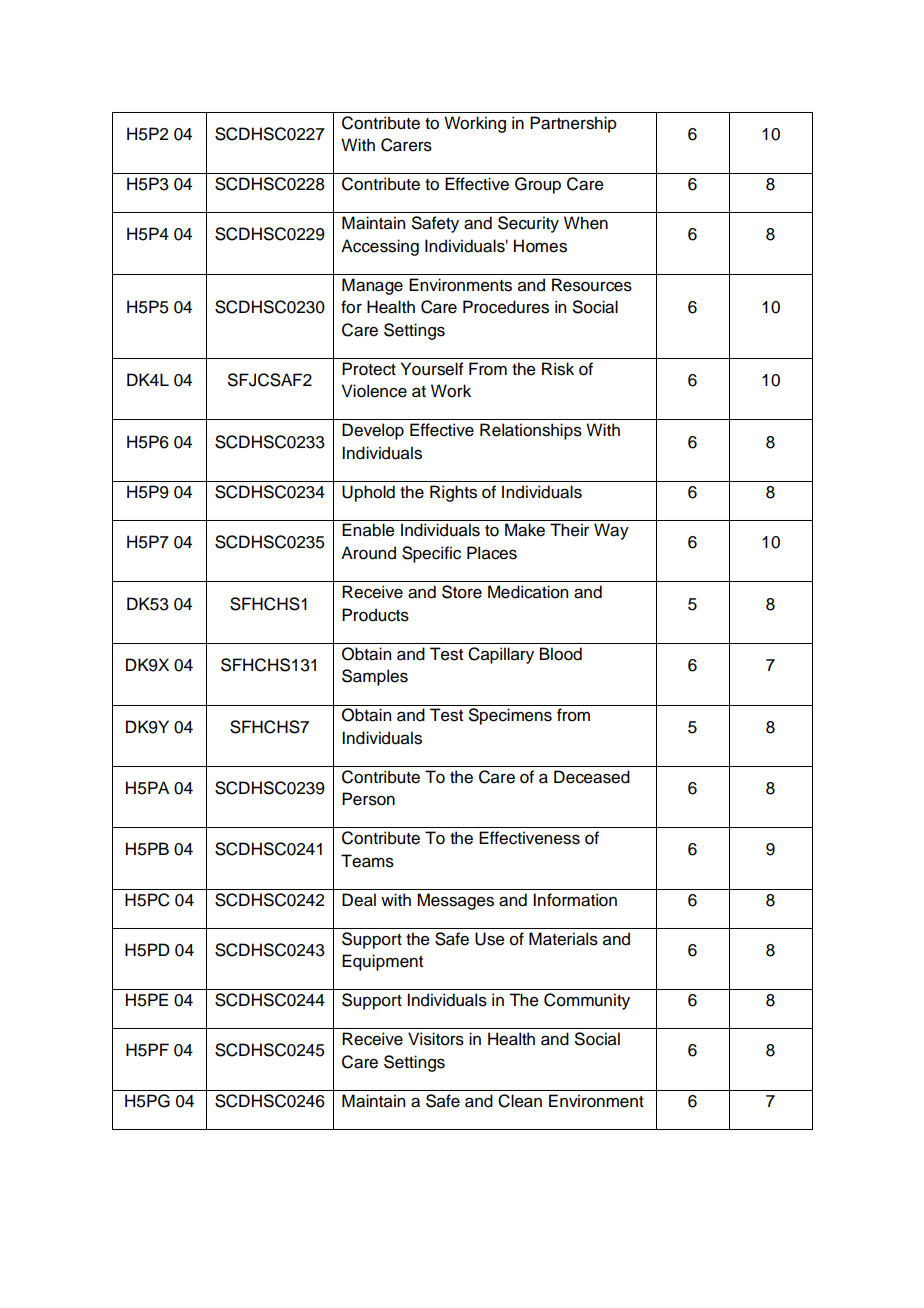 The height and width of the document is (1308, 924). I want to click on Messages, so click(455, 901).
